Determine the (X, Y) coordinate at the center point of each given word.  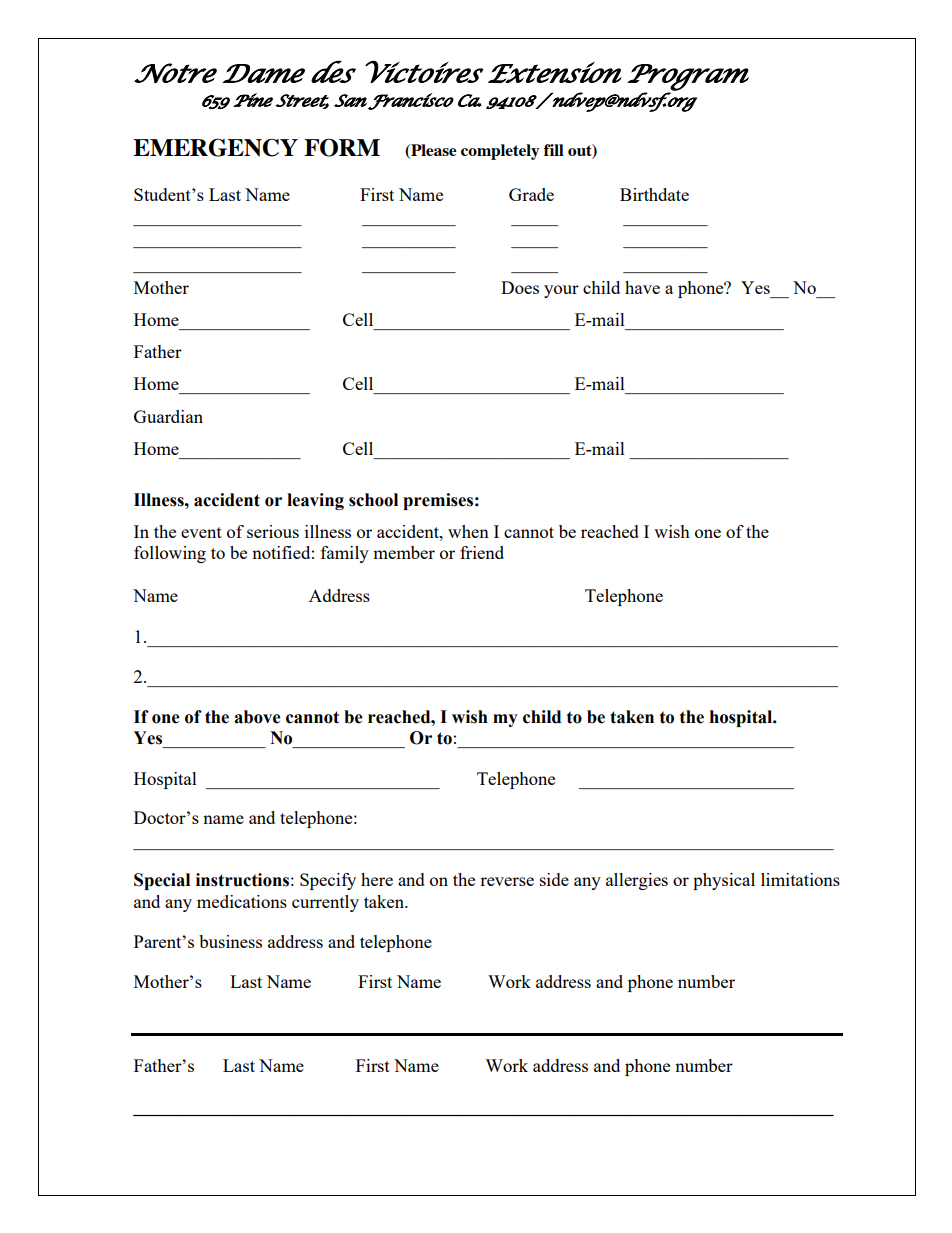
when (468, 531)
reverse (507, 881)
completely (500, 152)
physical (724, 881)
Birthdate (654, 194)
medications (242, 901)
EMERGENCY (215, 147)
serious (273, 531)
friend (482, 552)
